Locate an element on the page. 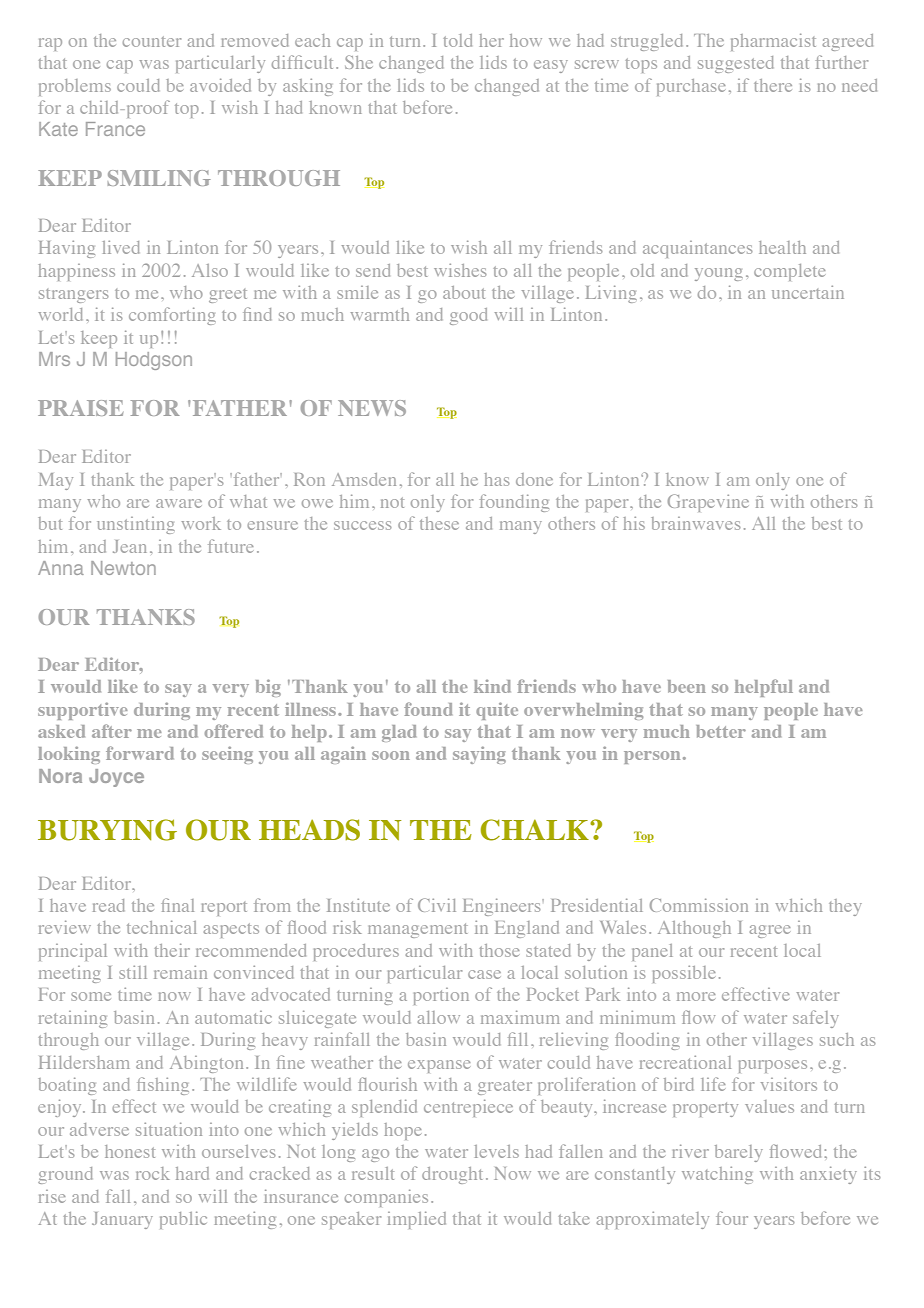 Image resolution: width=924 pixels, height=1308 pixels. told is located at coordinates (458, 40).
